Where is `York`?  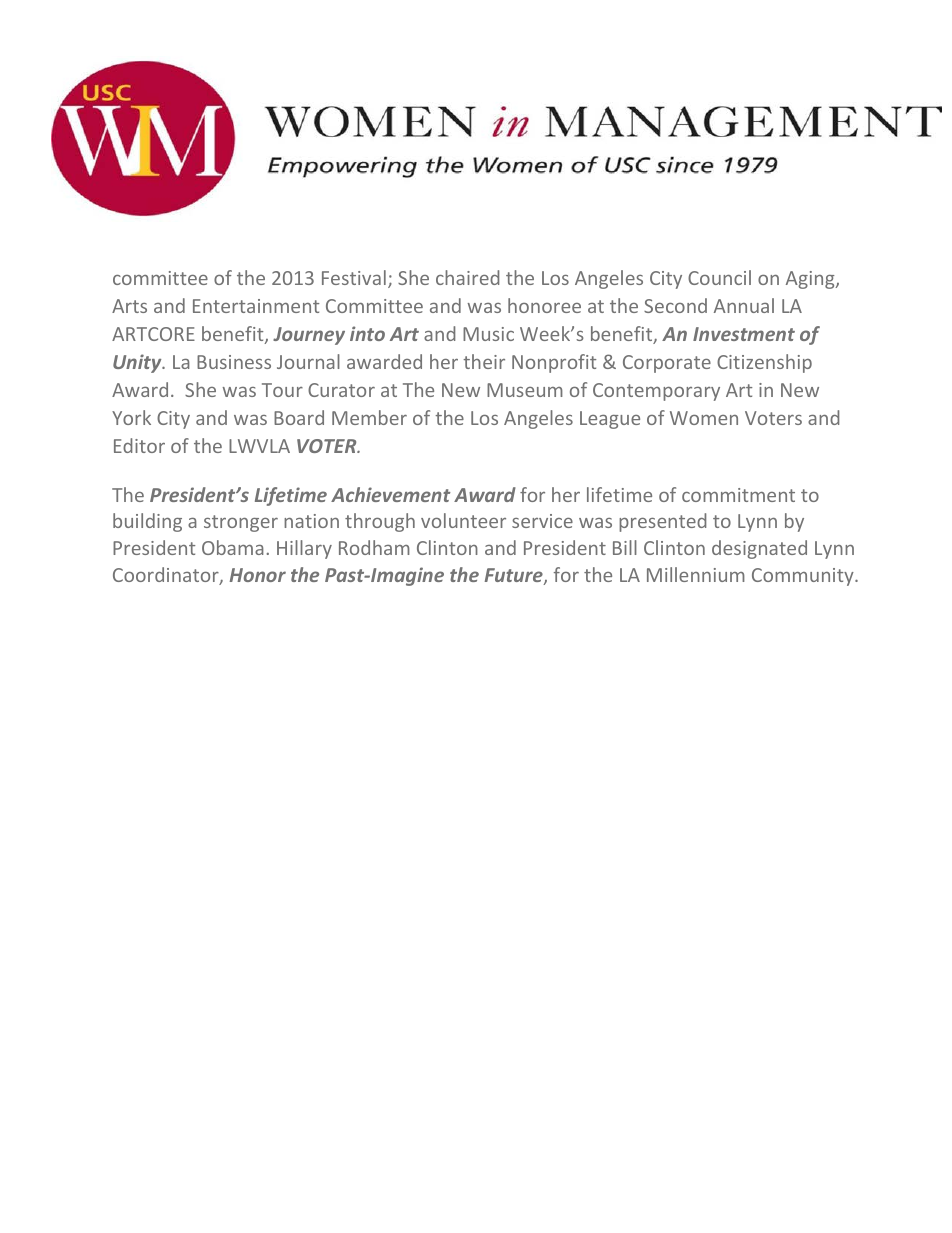
York is located at coordinates (131, 417).
